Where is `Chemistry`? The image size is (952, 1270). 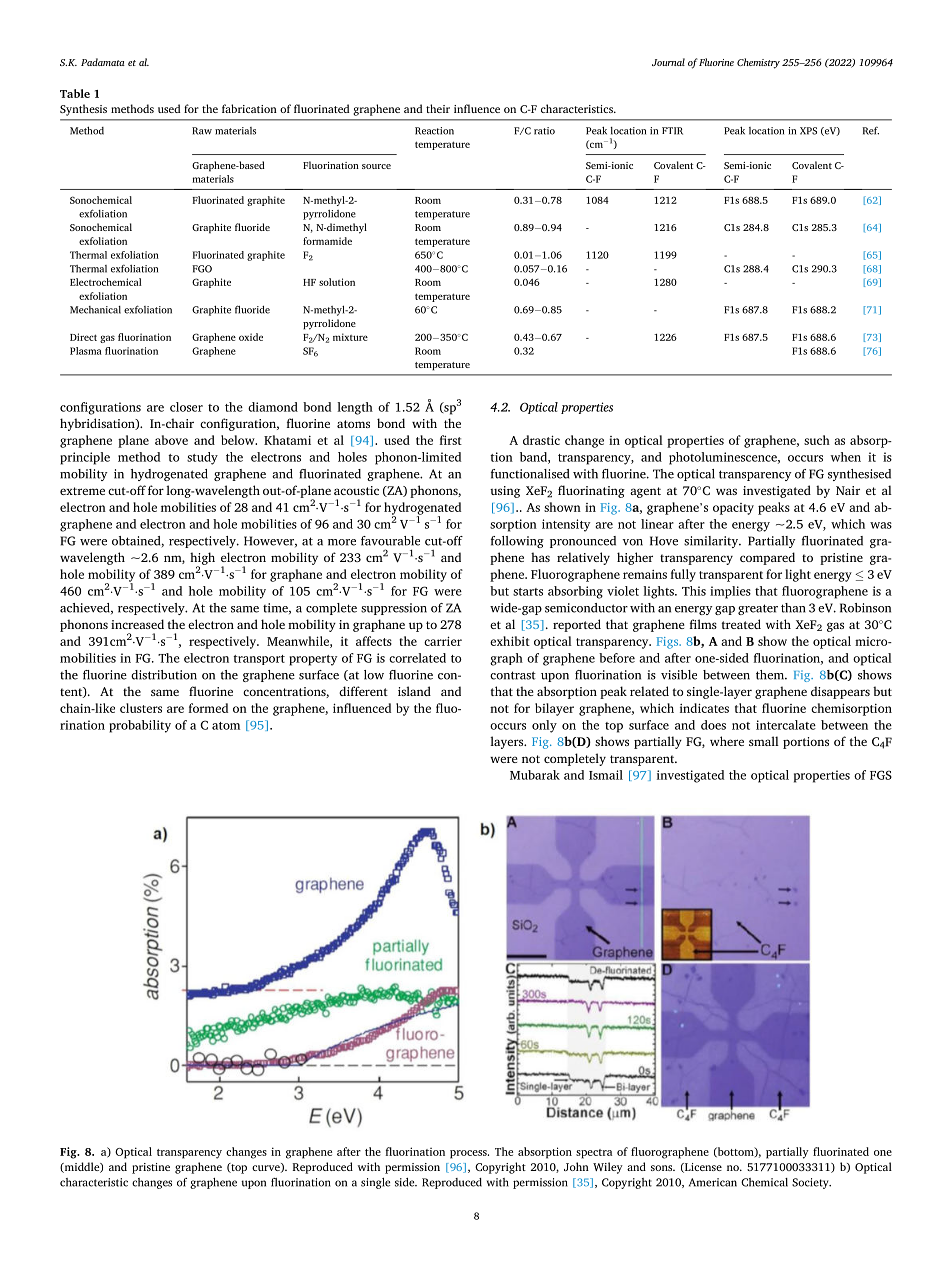
Chemistry is located at coordinates (758, 63).
